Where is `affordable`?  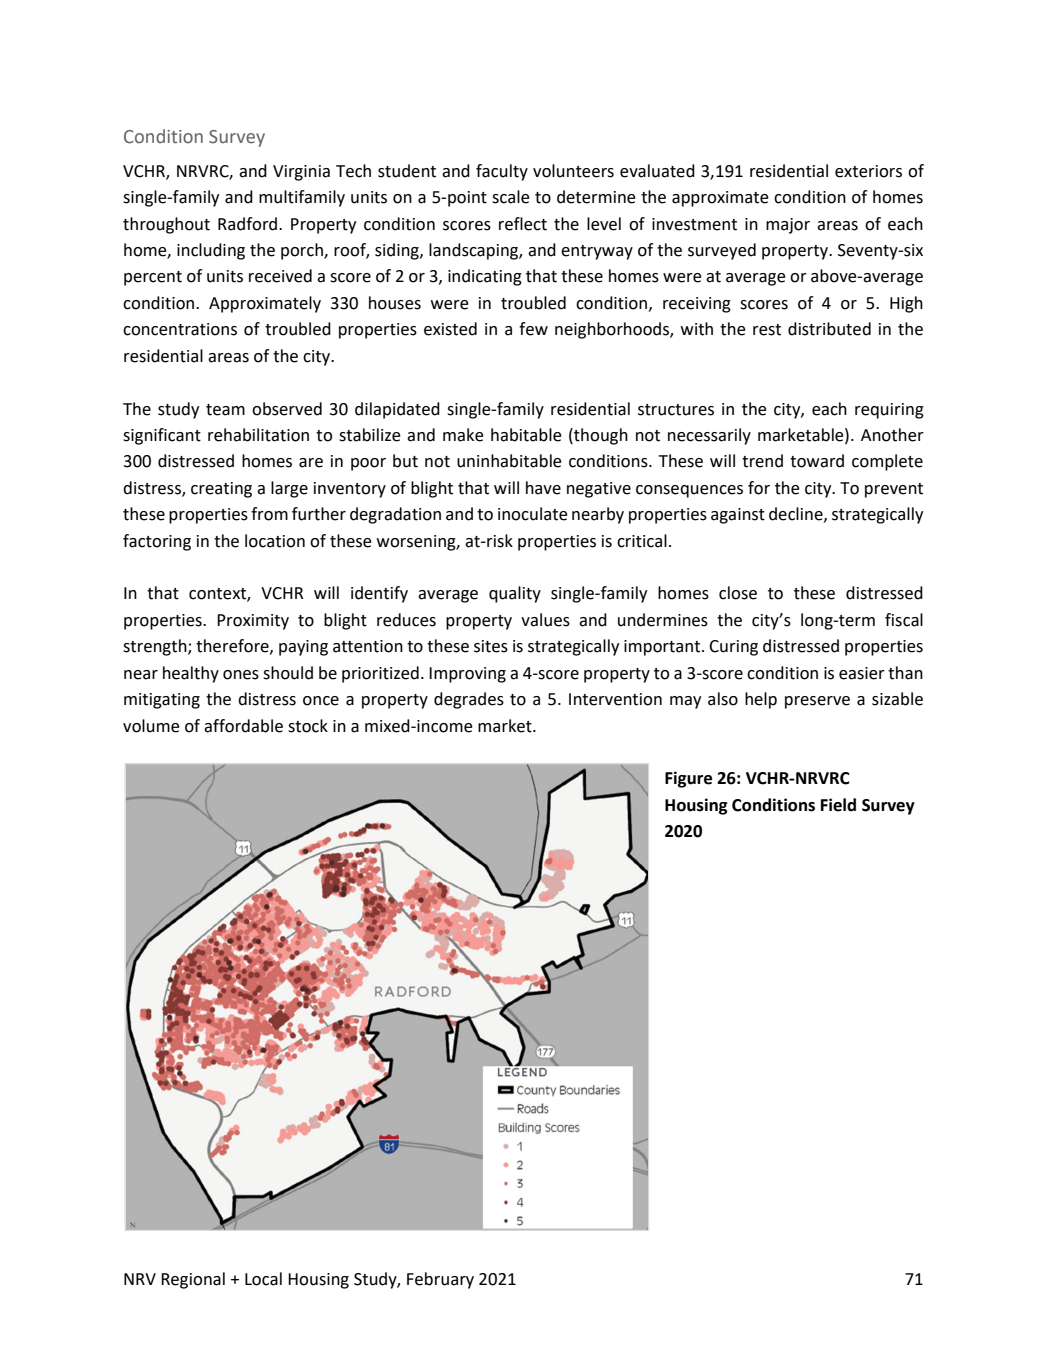 affordable is located at coordinates (243, 726).
